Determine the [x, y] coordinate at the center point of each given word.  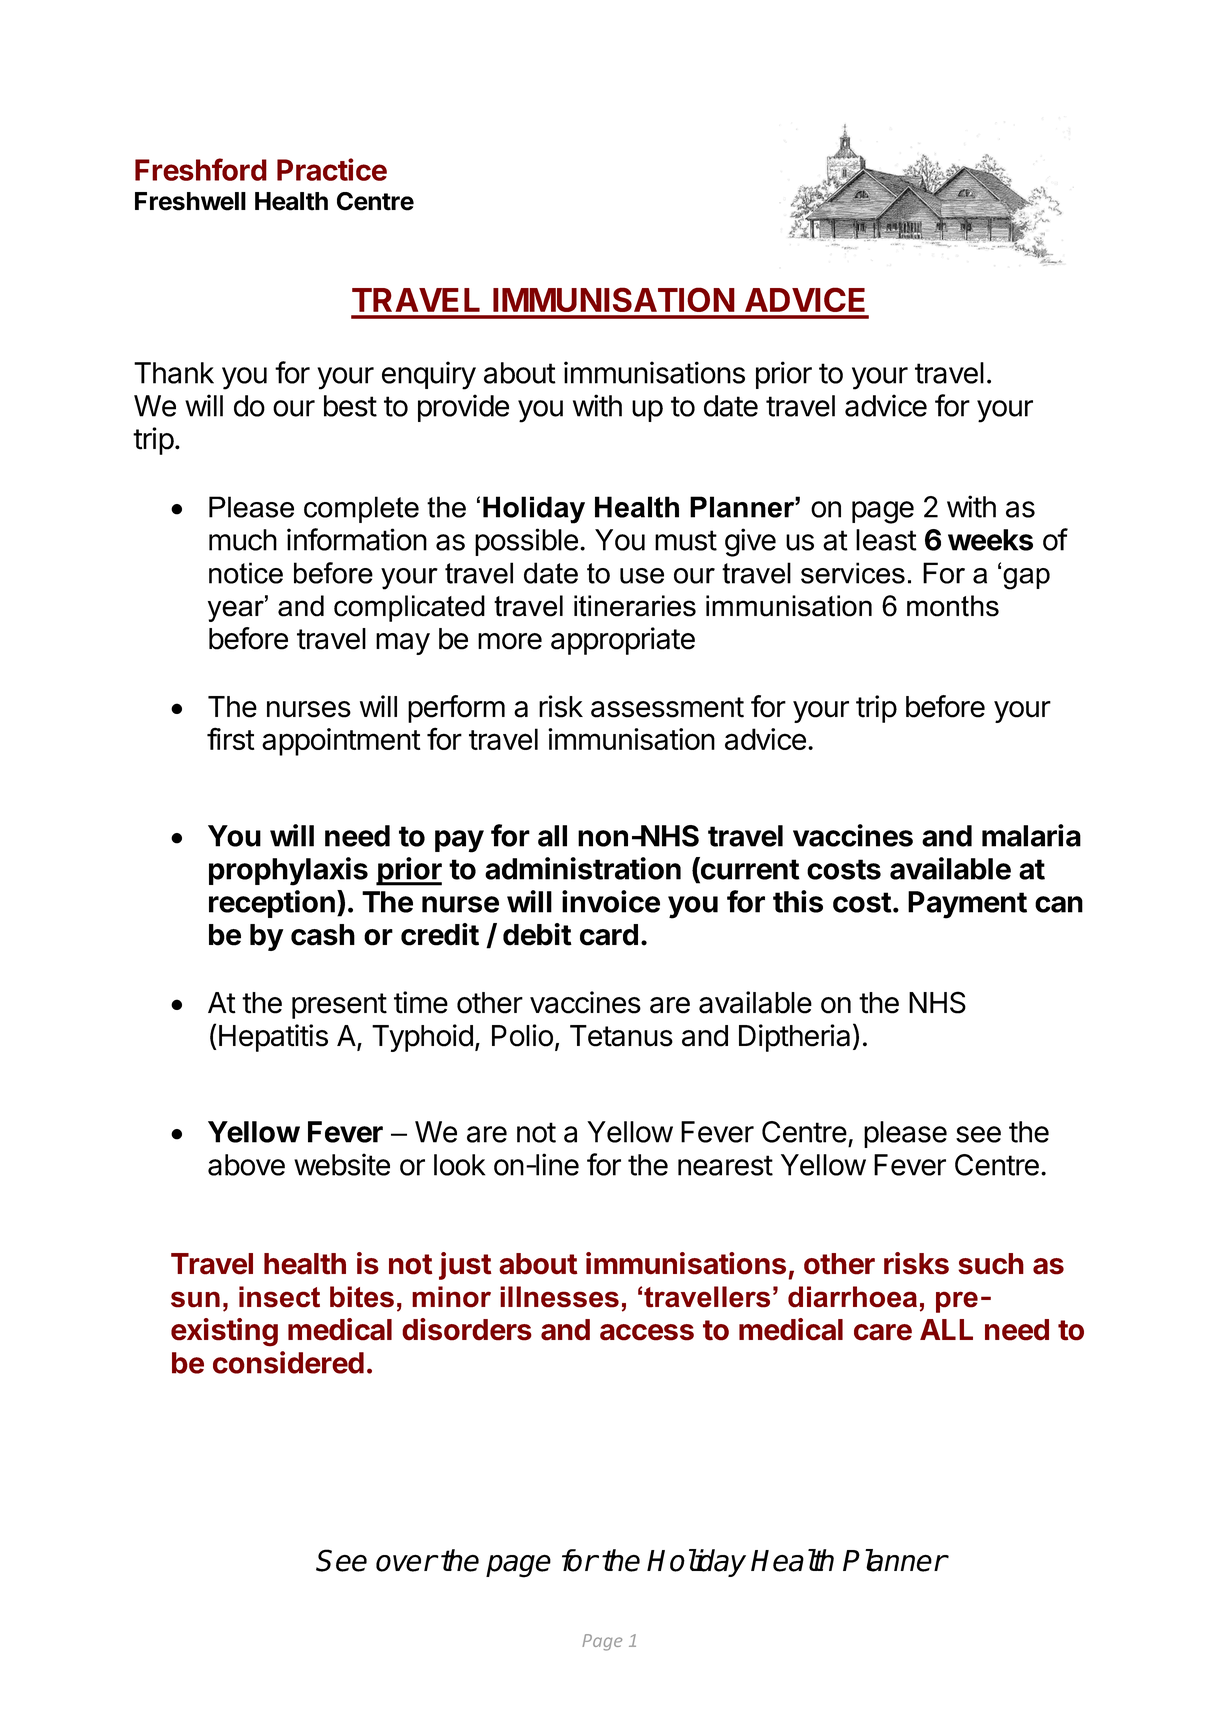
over [406, 1563]
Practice [332, 169]
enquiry [429, 375]
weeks [990, 540]
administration [583, 868]
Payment [967, 905]
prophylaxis [288, 871]
